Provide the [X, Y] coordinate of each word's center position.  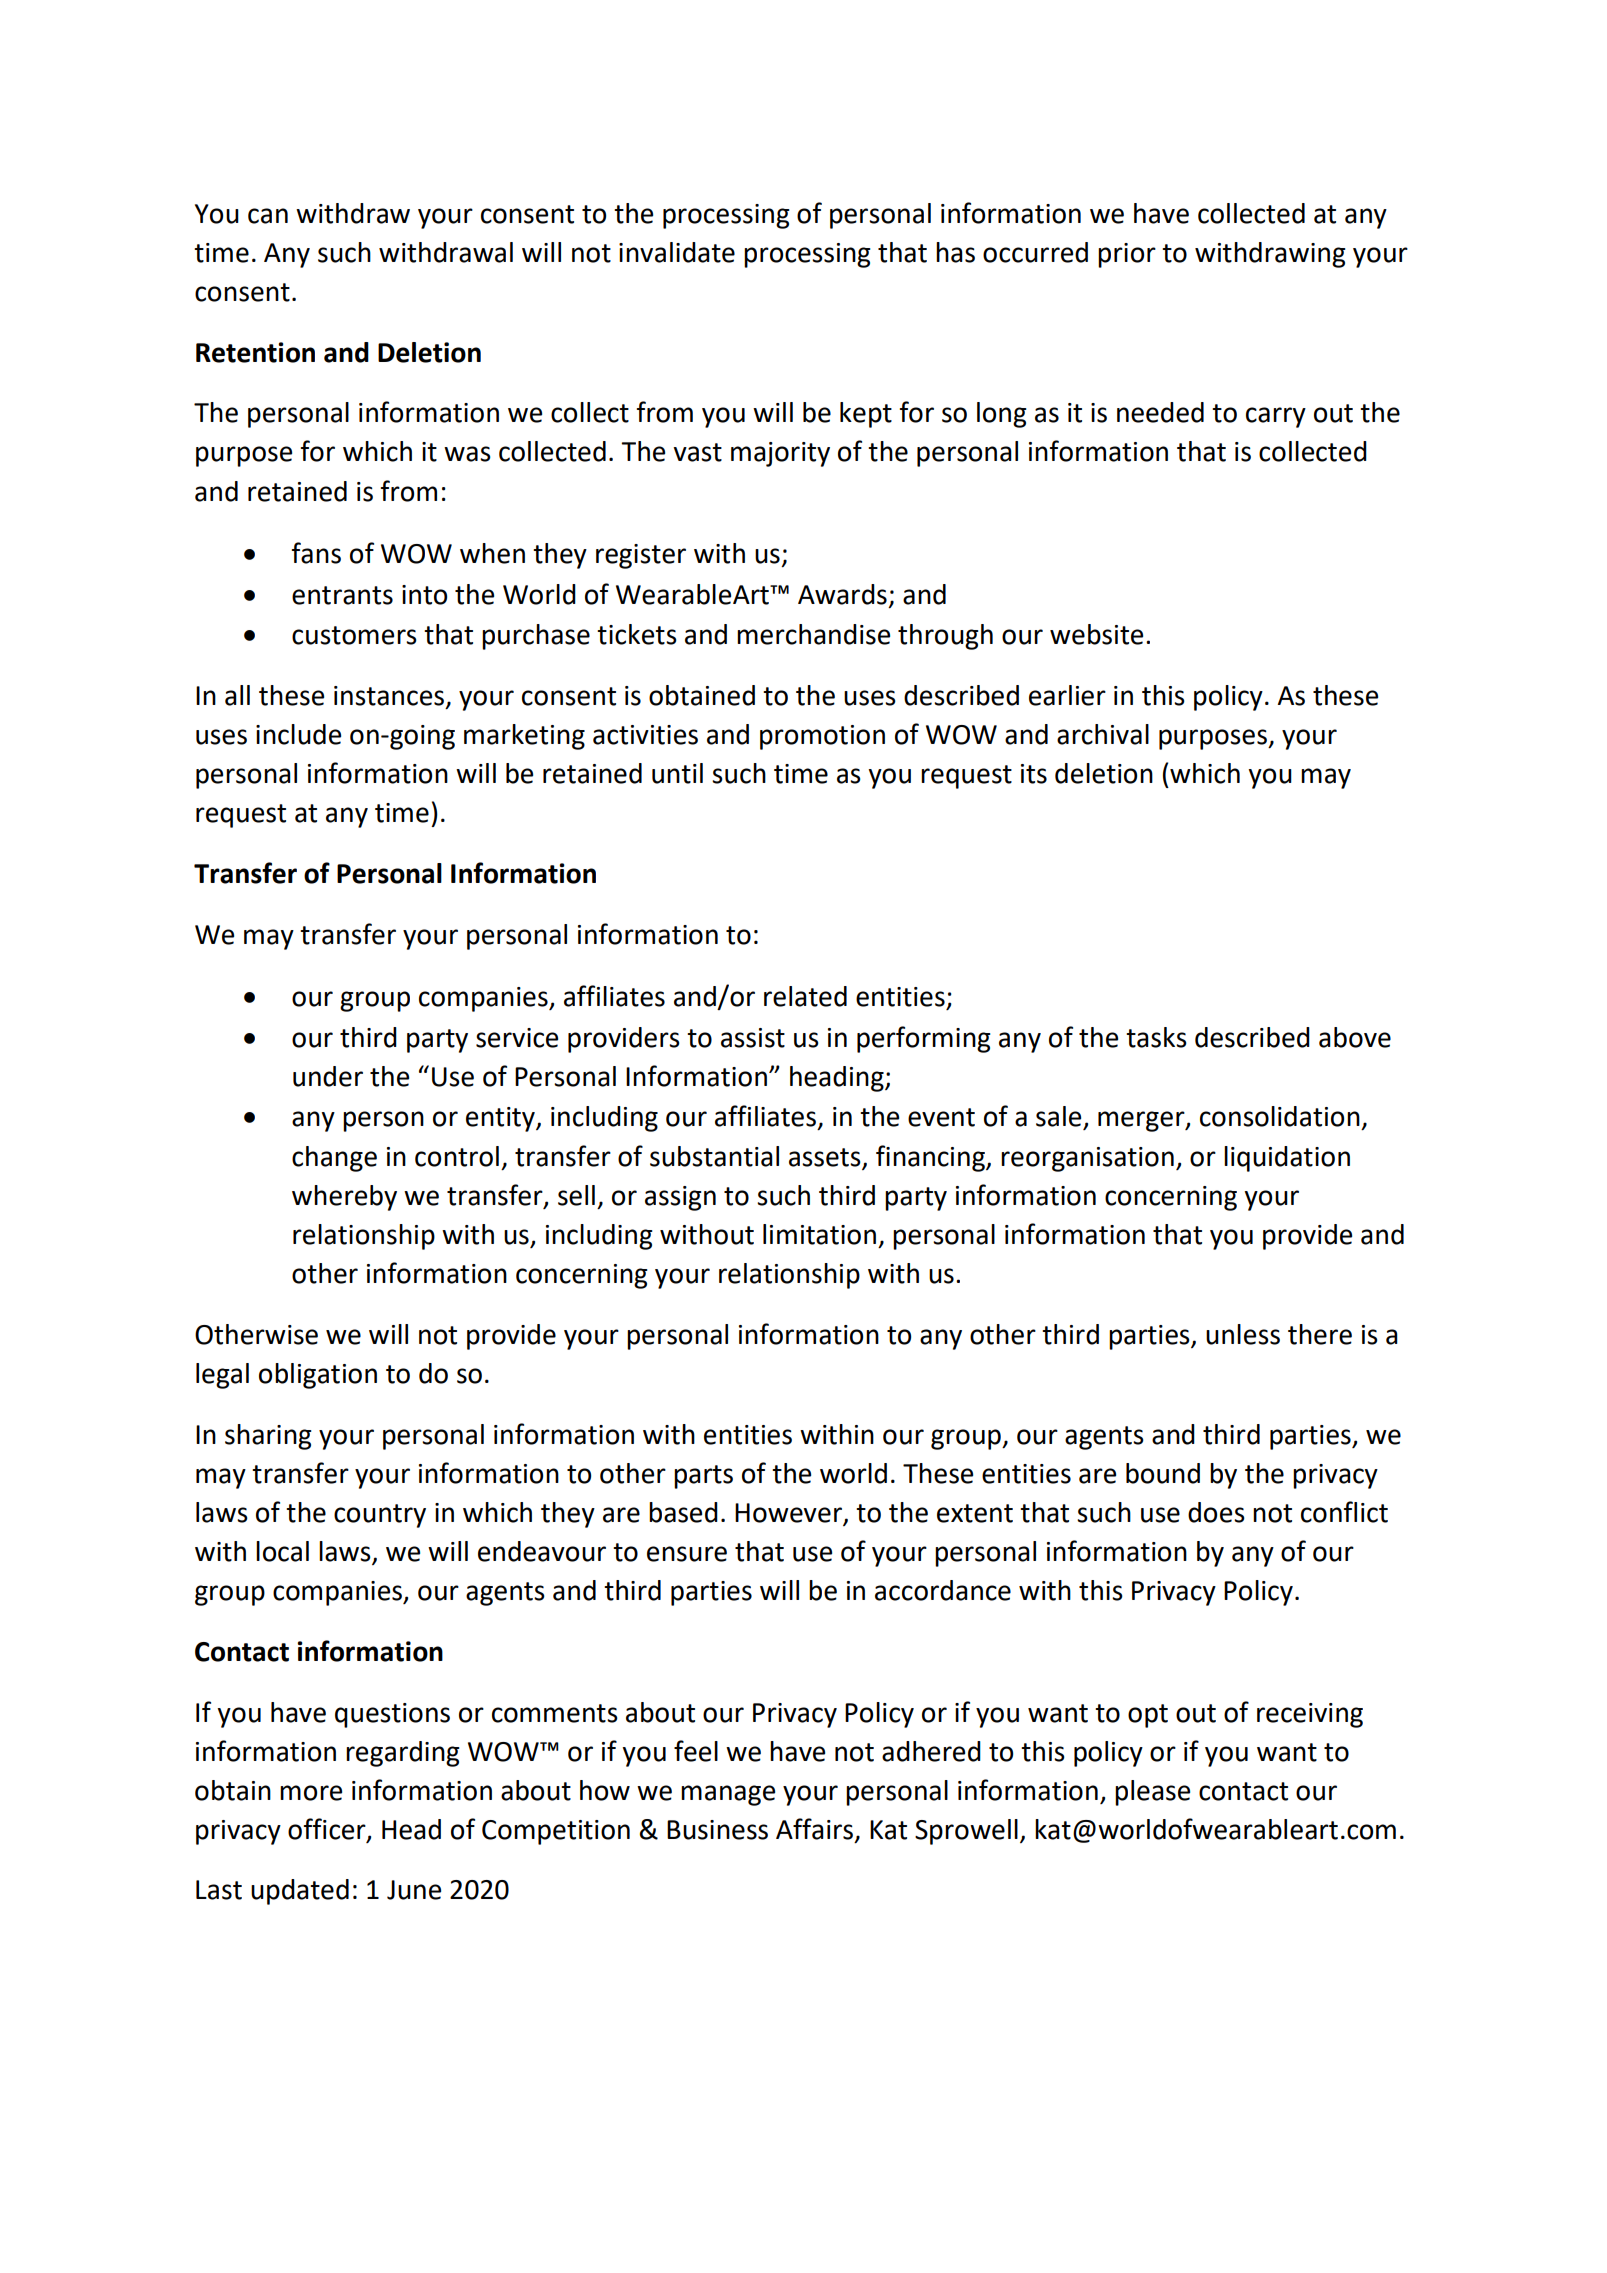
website [1096, 634]
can [268, 216]
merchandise [813, 634]
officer [328, 1830]
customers [354, 635]
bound [1163, 1473]
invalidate [677, 252]
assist [753, 1038]
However [788, 1513]
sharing [268, 1437]
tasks [1156, 1037]
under [328, 1076]
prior [1127, 255]
